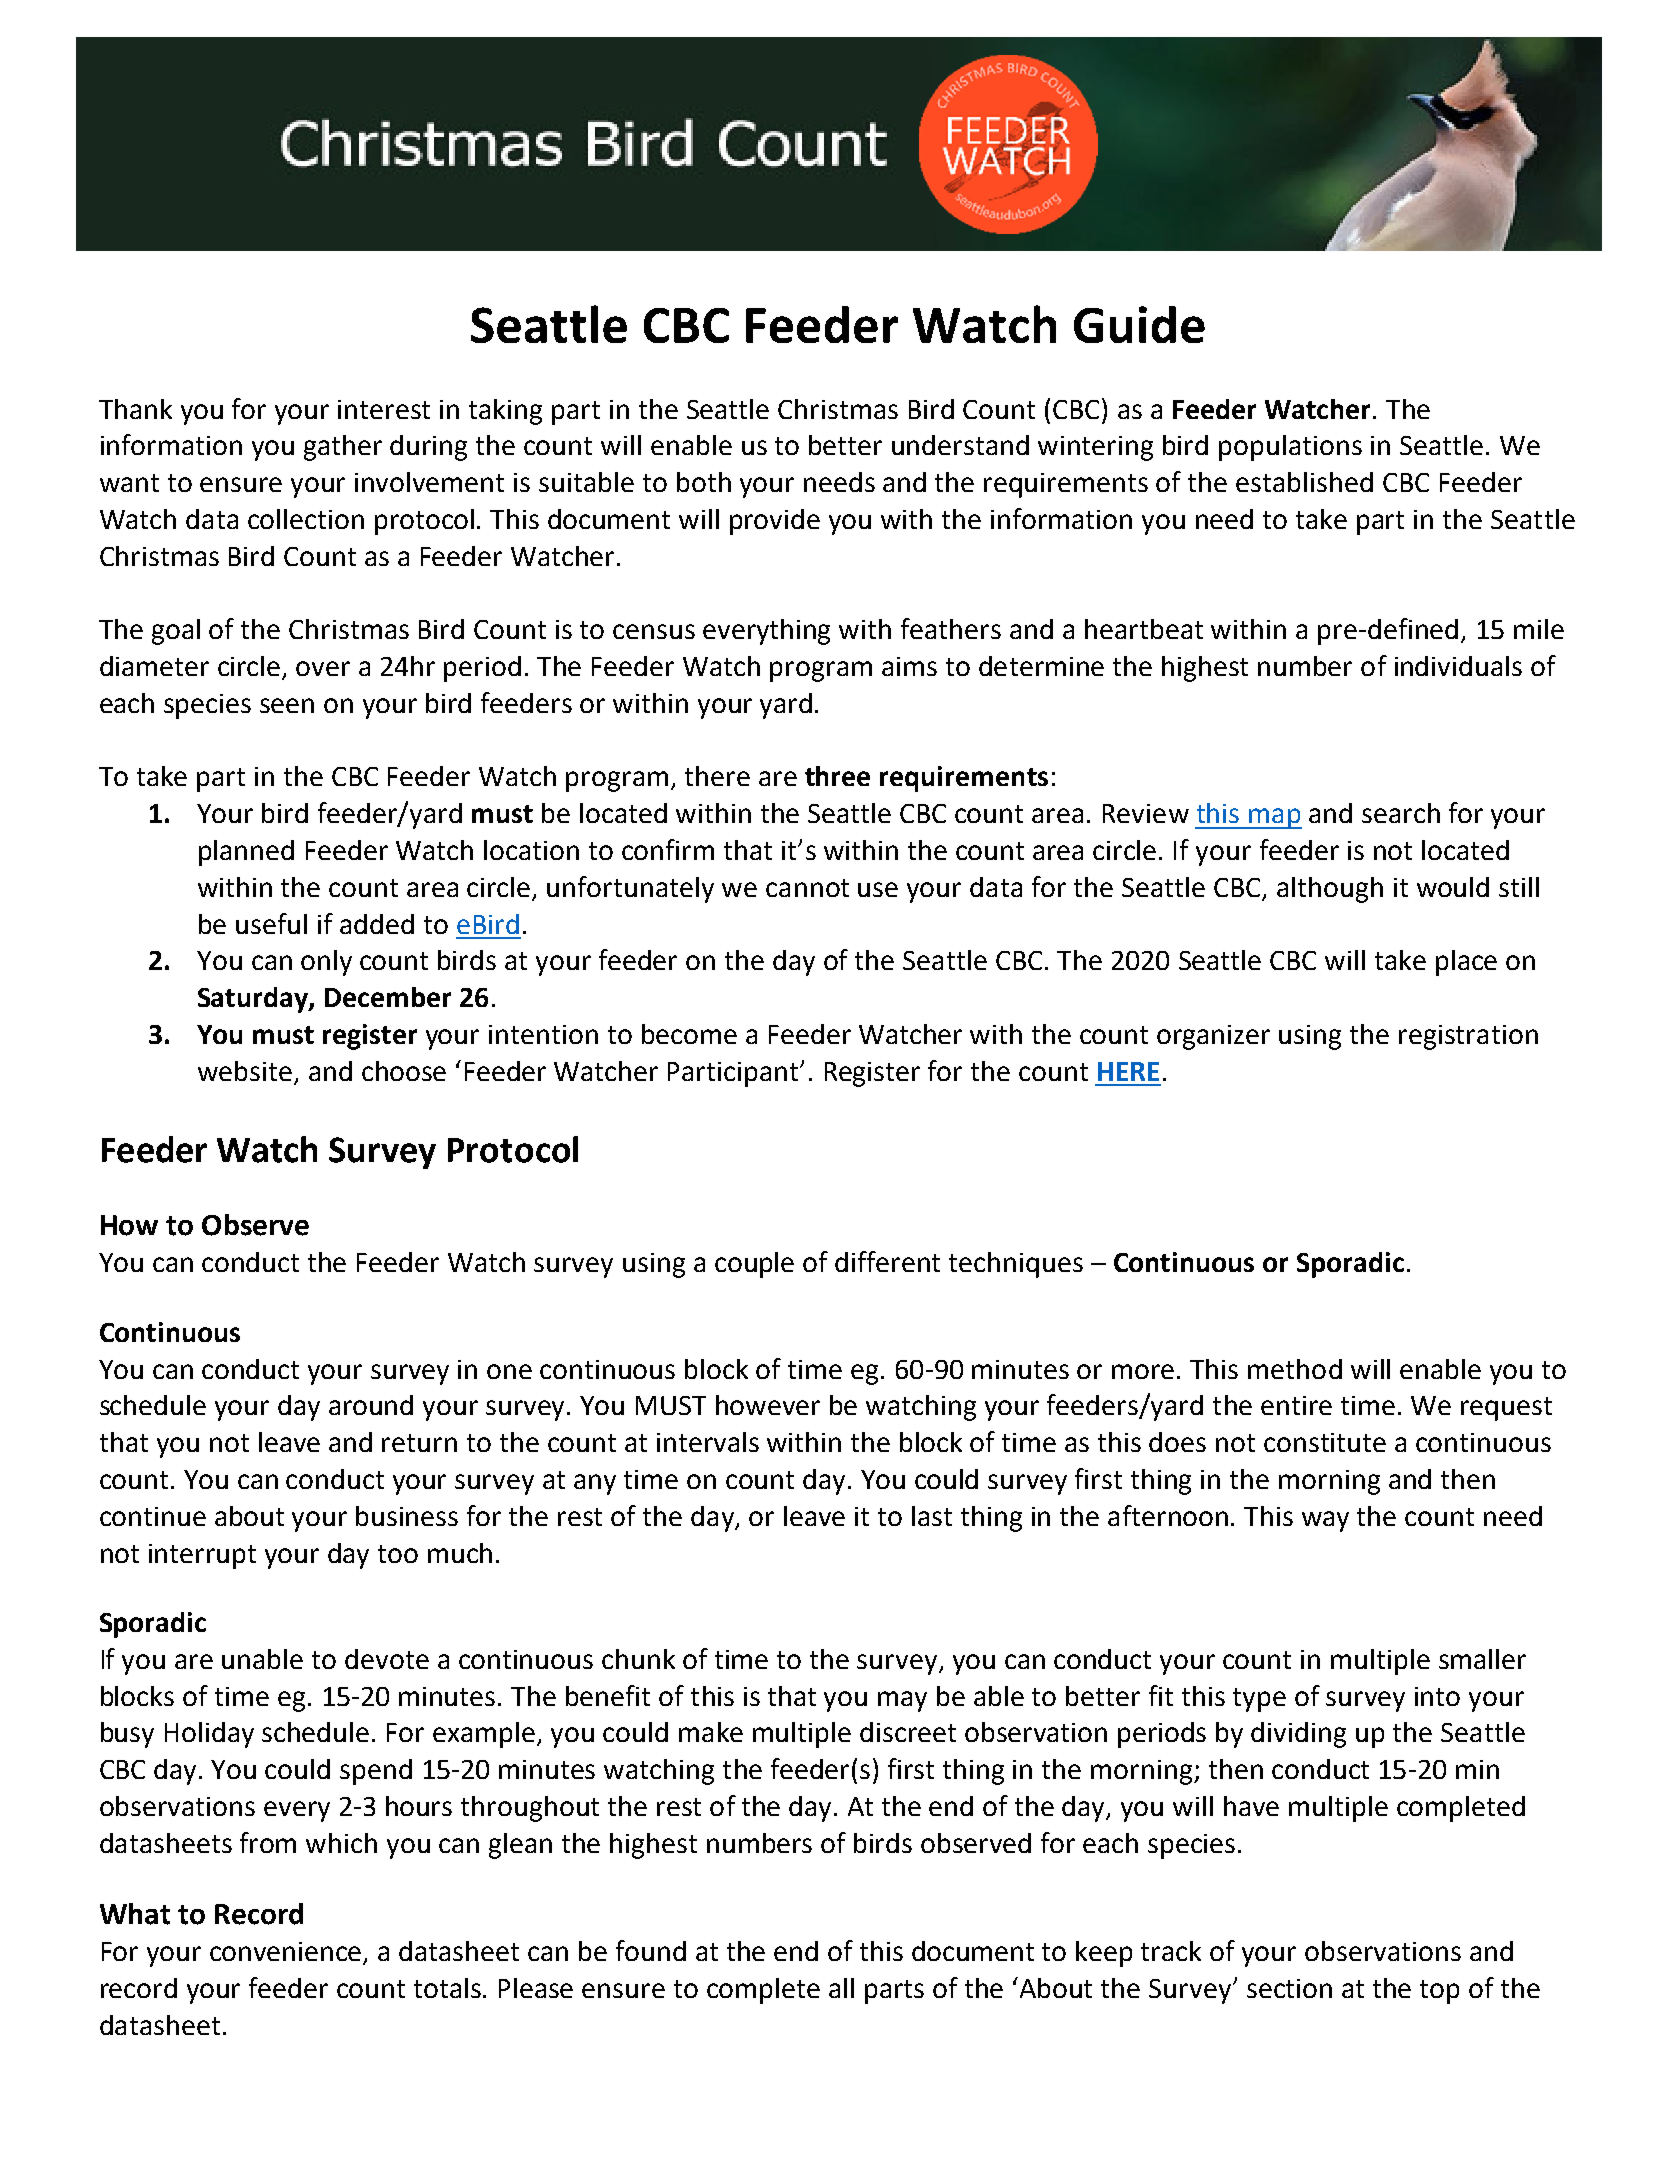 This screenshot has width=1676, height=2169. What do you see at coordinates (1439, 1992) in the screenshot?
I see `top` at bounding box center [1439, 1992].
